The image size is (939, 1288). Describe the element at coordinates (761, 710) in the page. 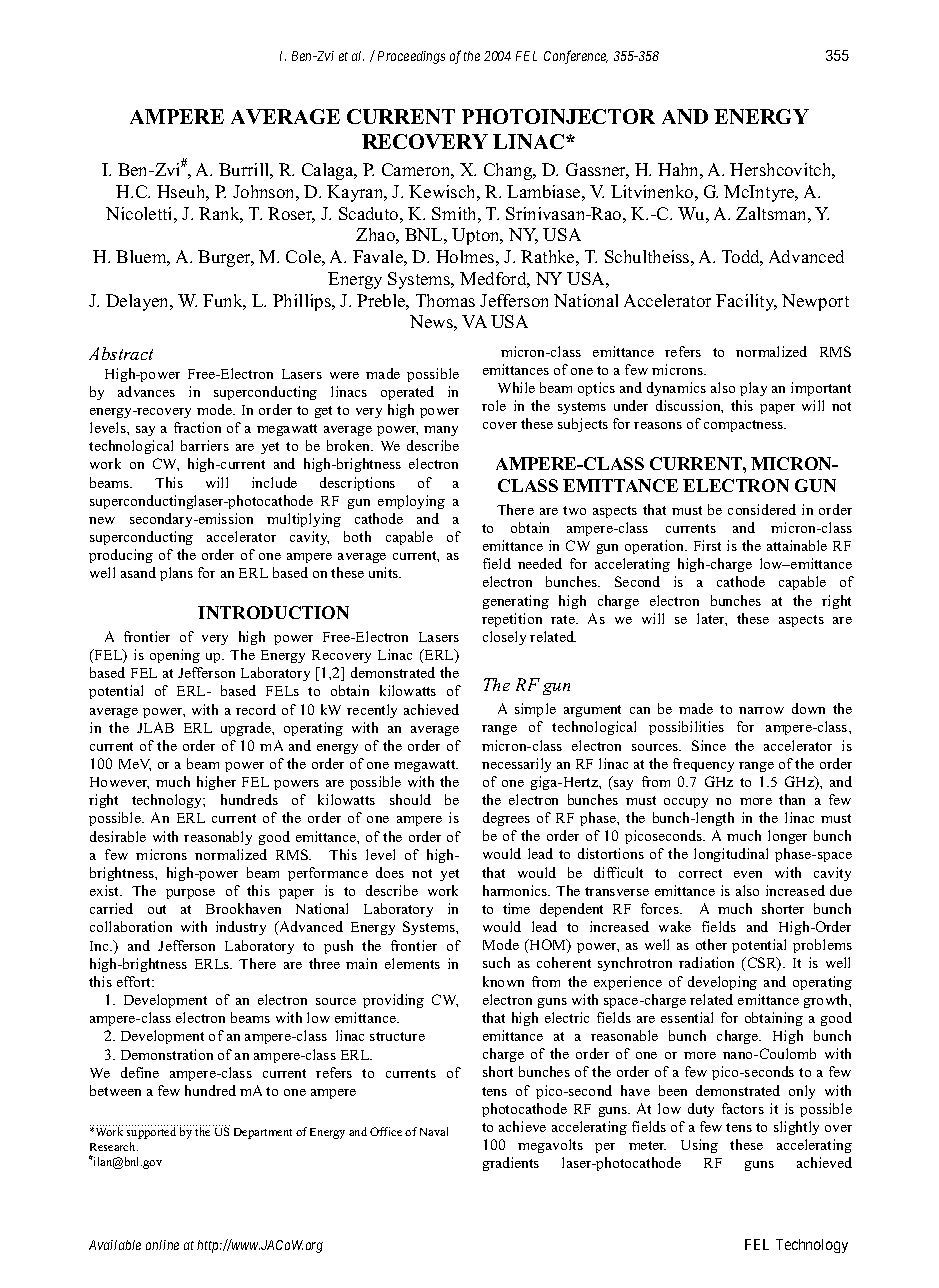

I see `narrow` at that location.
